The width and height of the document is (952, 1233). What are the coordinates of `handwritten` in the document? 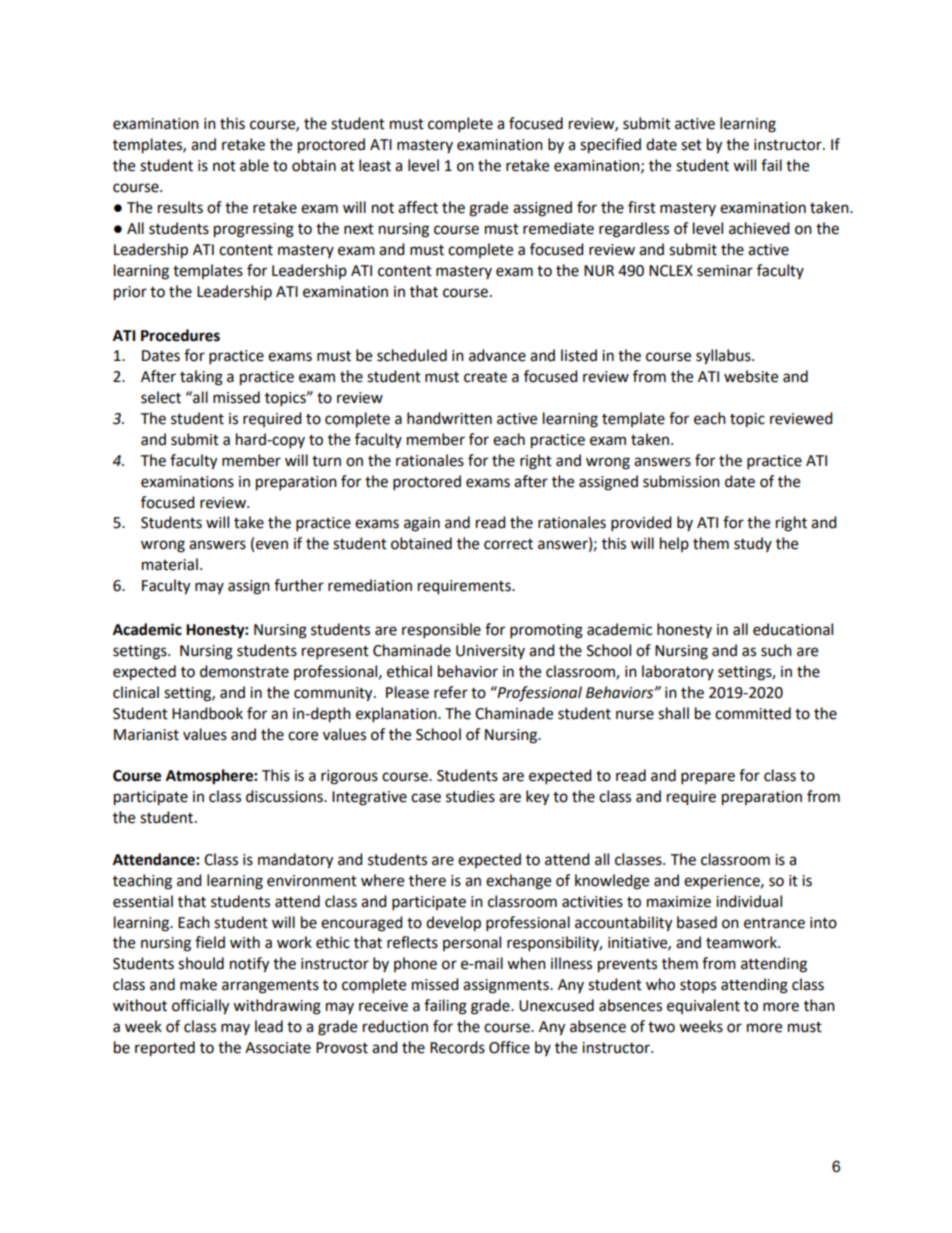 It's located at (449, 418).
